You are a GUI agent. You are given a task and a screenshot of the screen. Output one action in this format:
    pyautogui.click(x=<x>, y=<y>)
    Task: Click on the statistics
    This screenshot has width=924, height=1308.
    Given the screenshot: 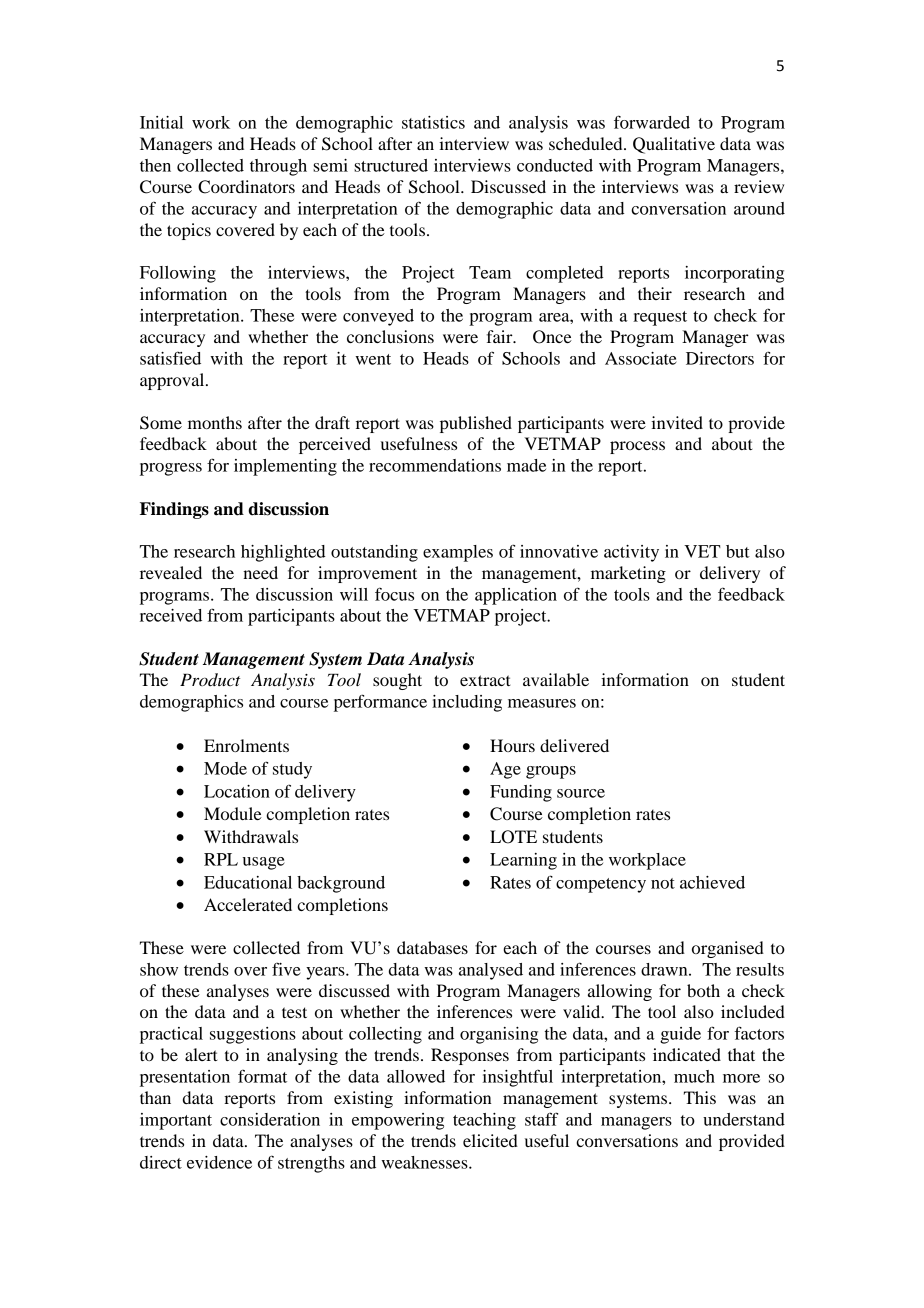 What is the action you would take?
    pyautogui.click(x=433, y=122)
